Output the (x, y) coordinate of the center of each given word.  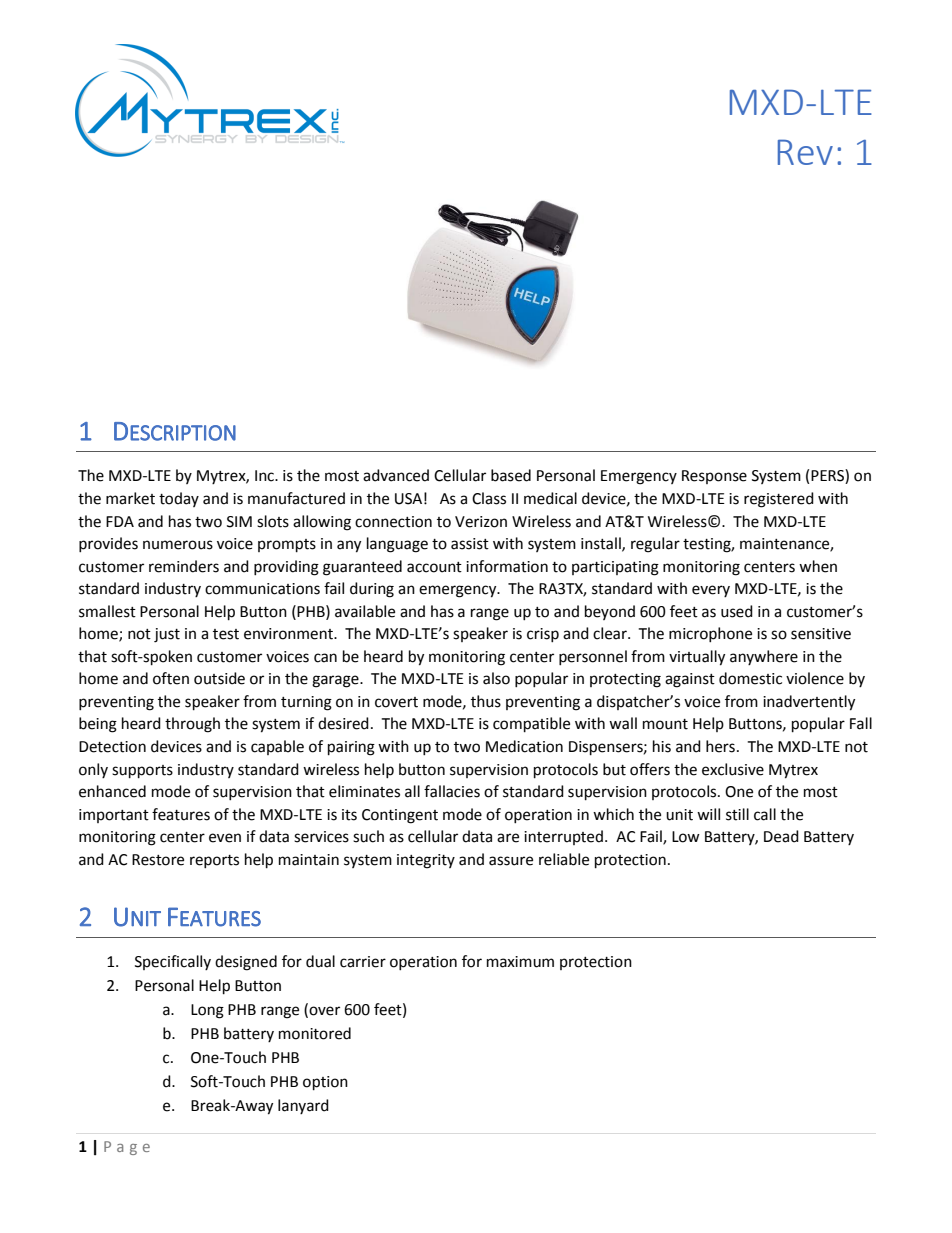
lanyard (303, 1106)
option (325, 1083)
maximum (520, 962)
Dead (781, 836)
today (179, 499)
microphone (710, 634)
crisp (543, 635)
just (167, 635)
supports (142, 772)
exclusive (733, 769)
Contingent (400, 816)
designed (246, 963)
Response (714, 477)
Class (489, 498)
